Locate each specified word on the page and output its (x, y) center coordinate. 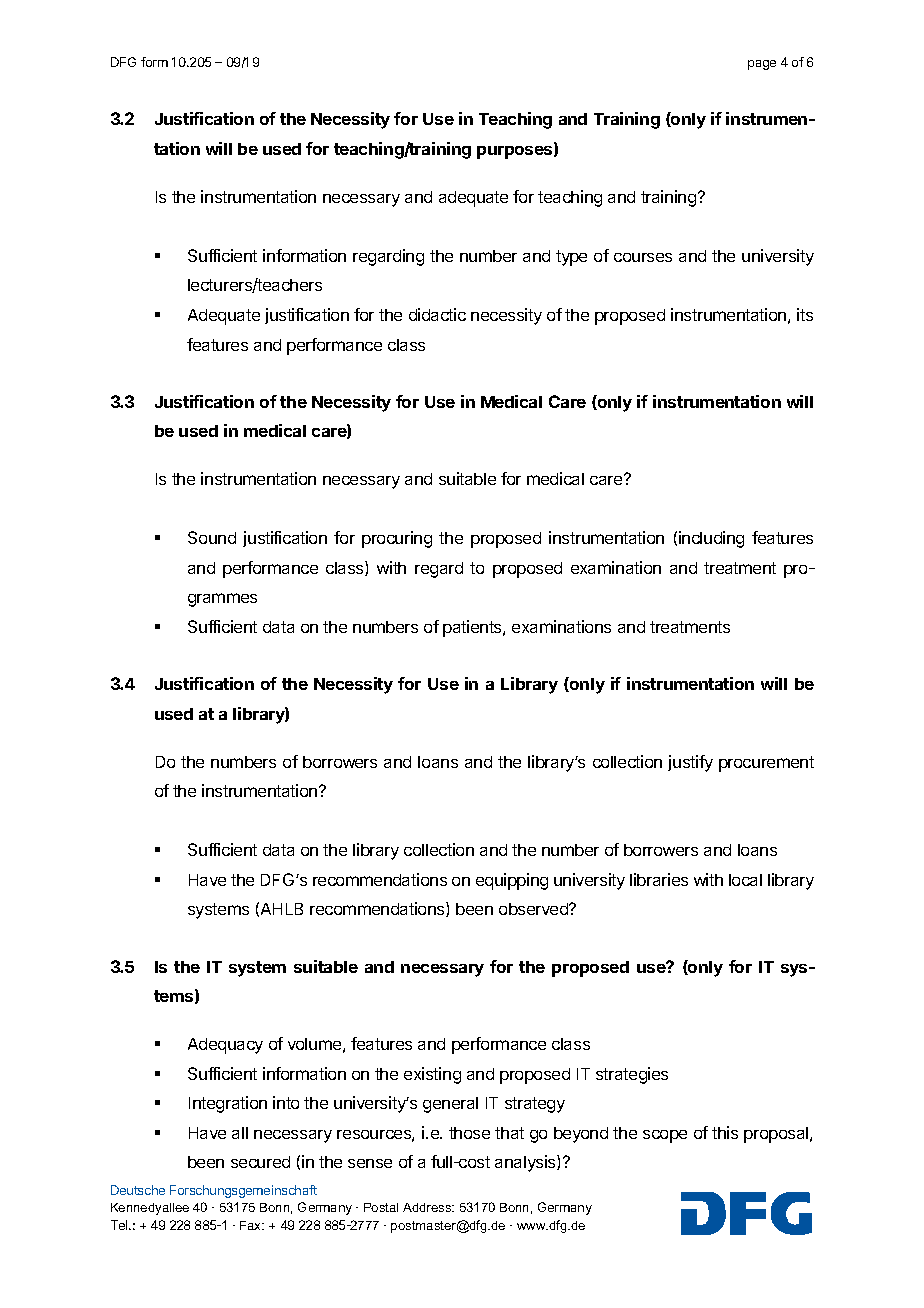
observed (534, 909)
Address (428, 1207)
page (762, 65)
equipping (512, 881)
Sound (212, 537)
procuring (397, 539)
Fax (252, 1225)
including (711, 539)
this (725, 1132)
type (571, 258)
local (745, 880)
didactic (437, 314)
